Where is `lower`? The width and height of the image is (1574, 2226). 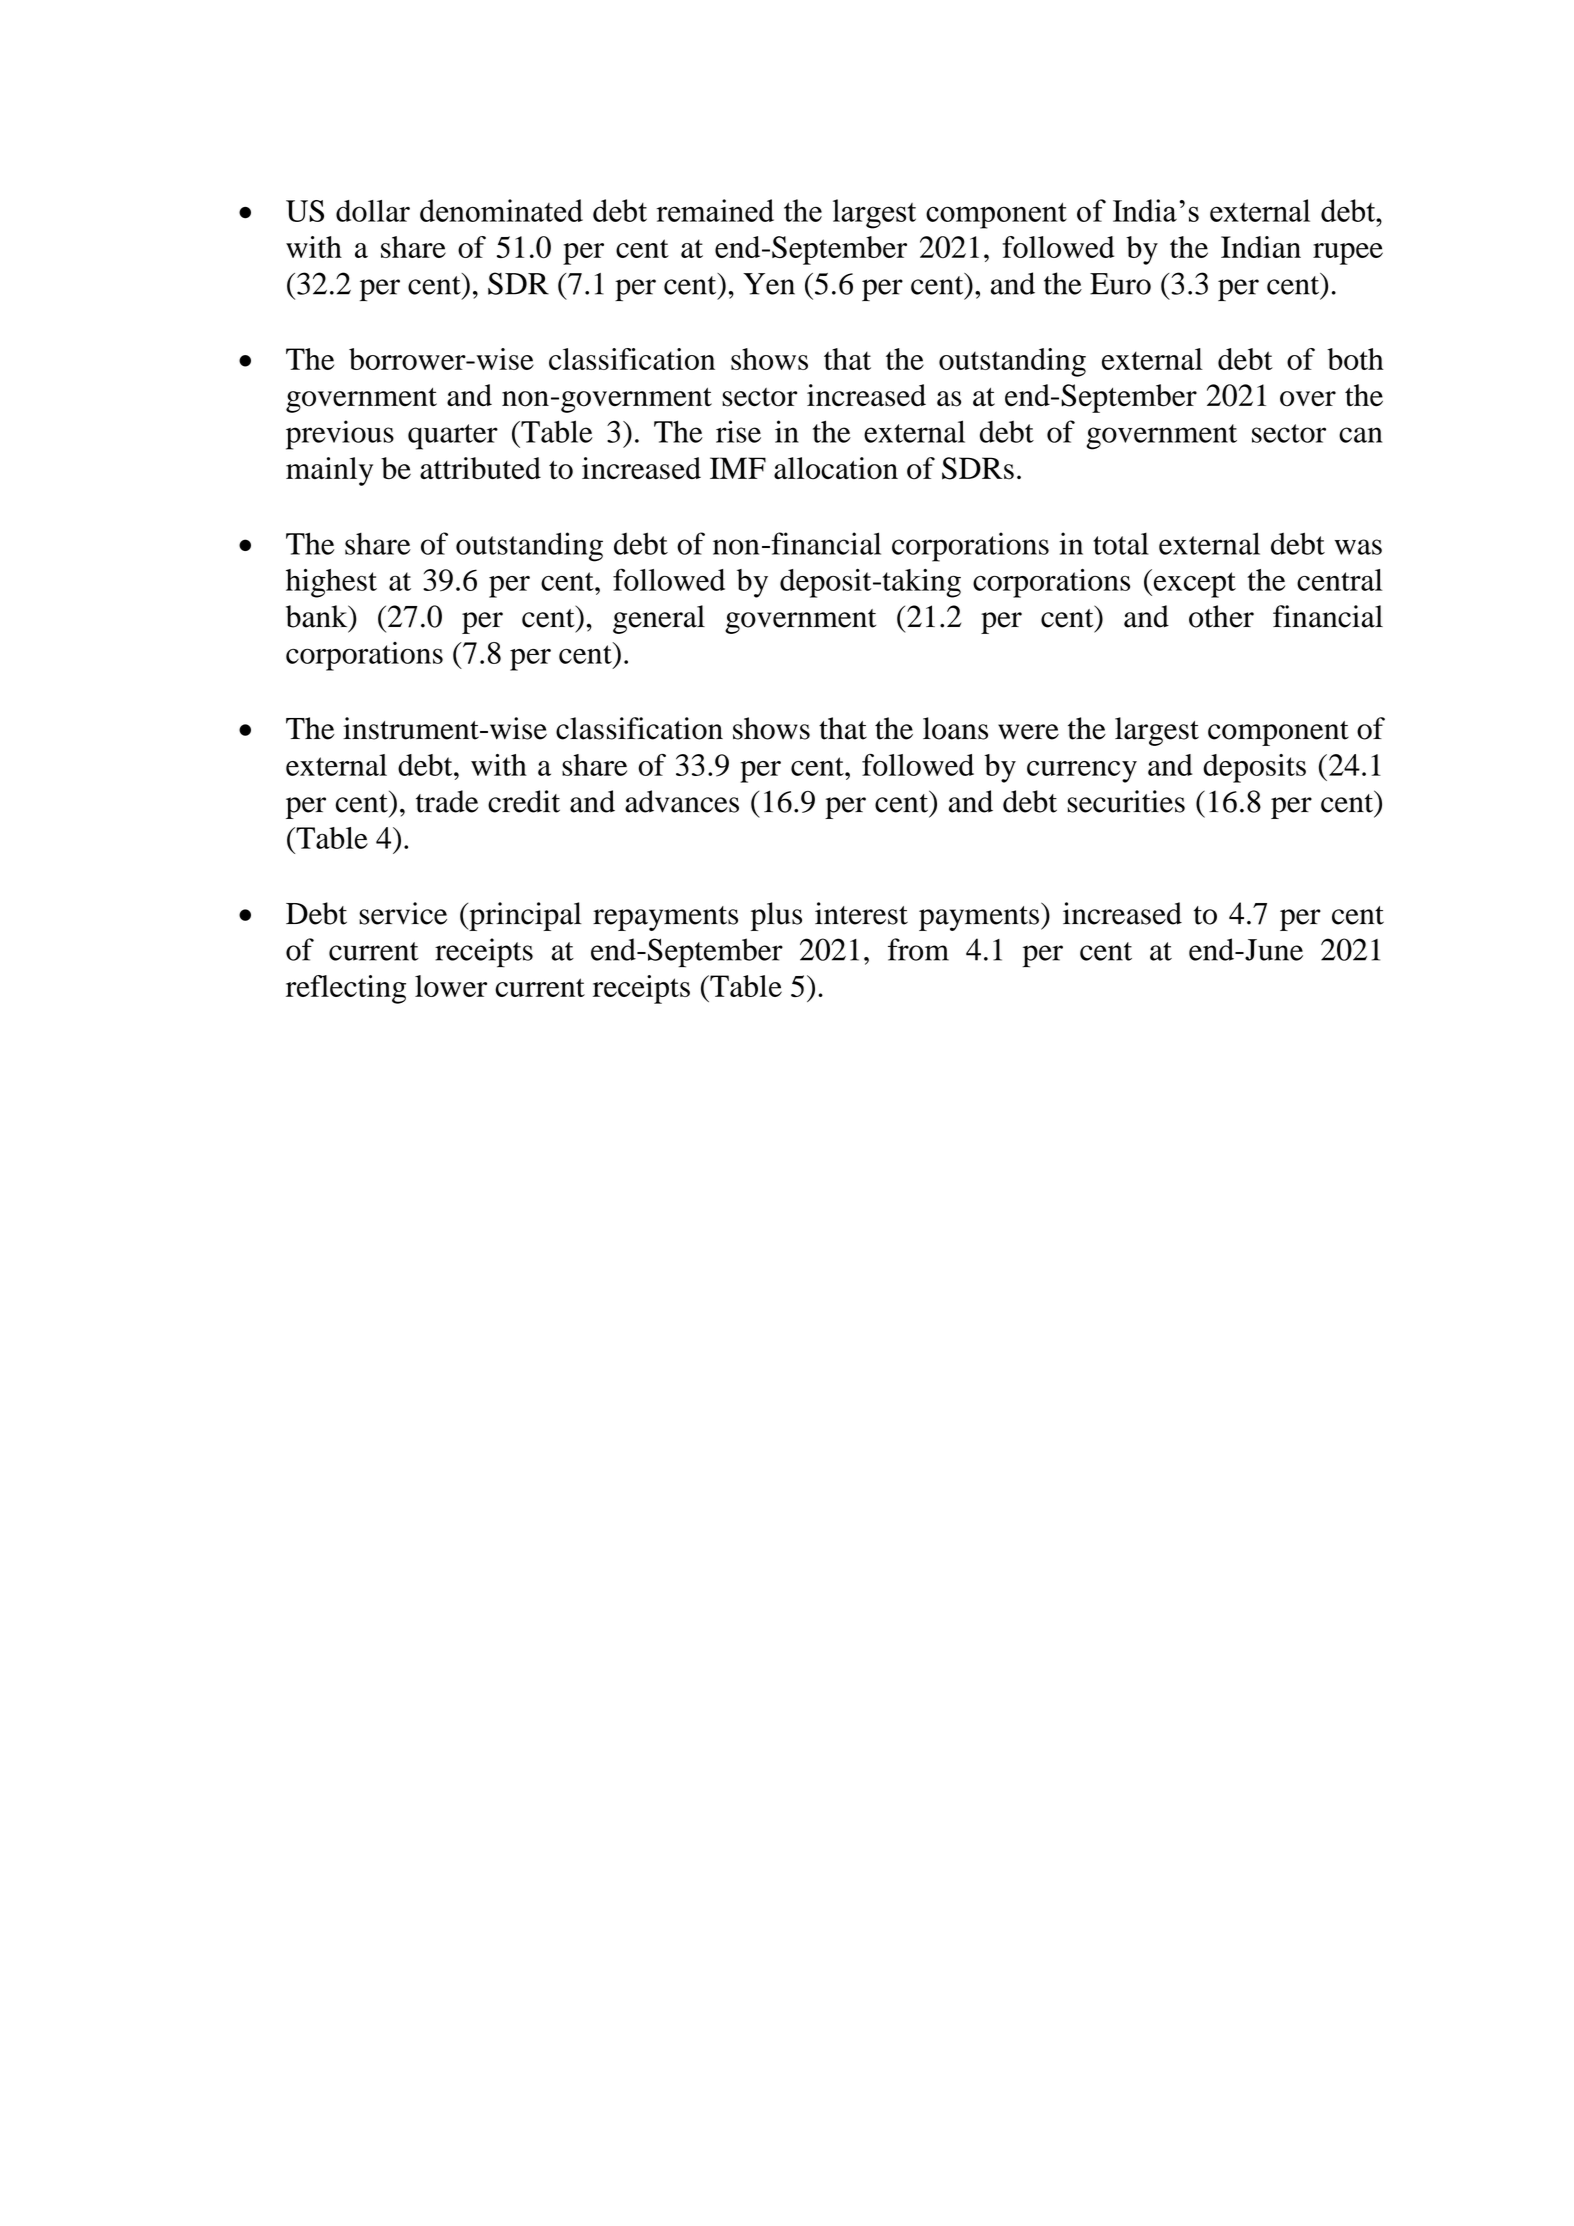 lower is located at coordinates (451, 986).
